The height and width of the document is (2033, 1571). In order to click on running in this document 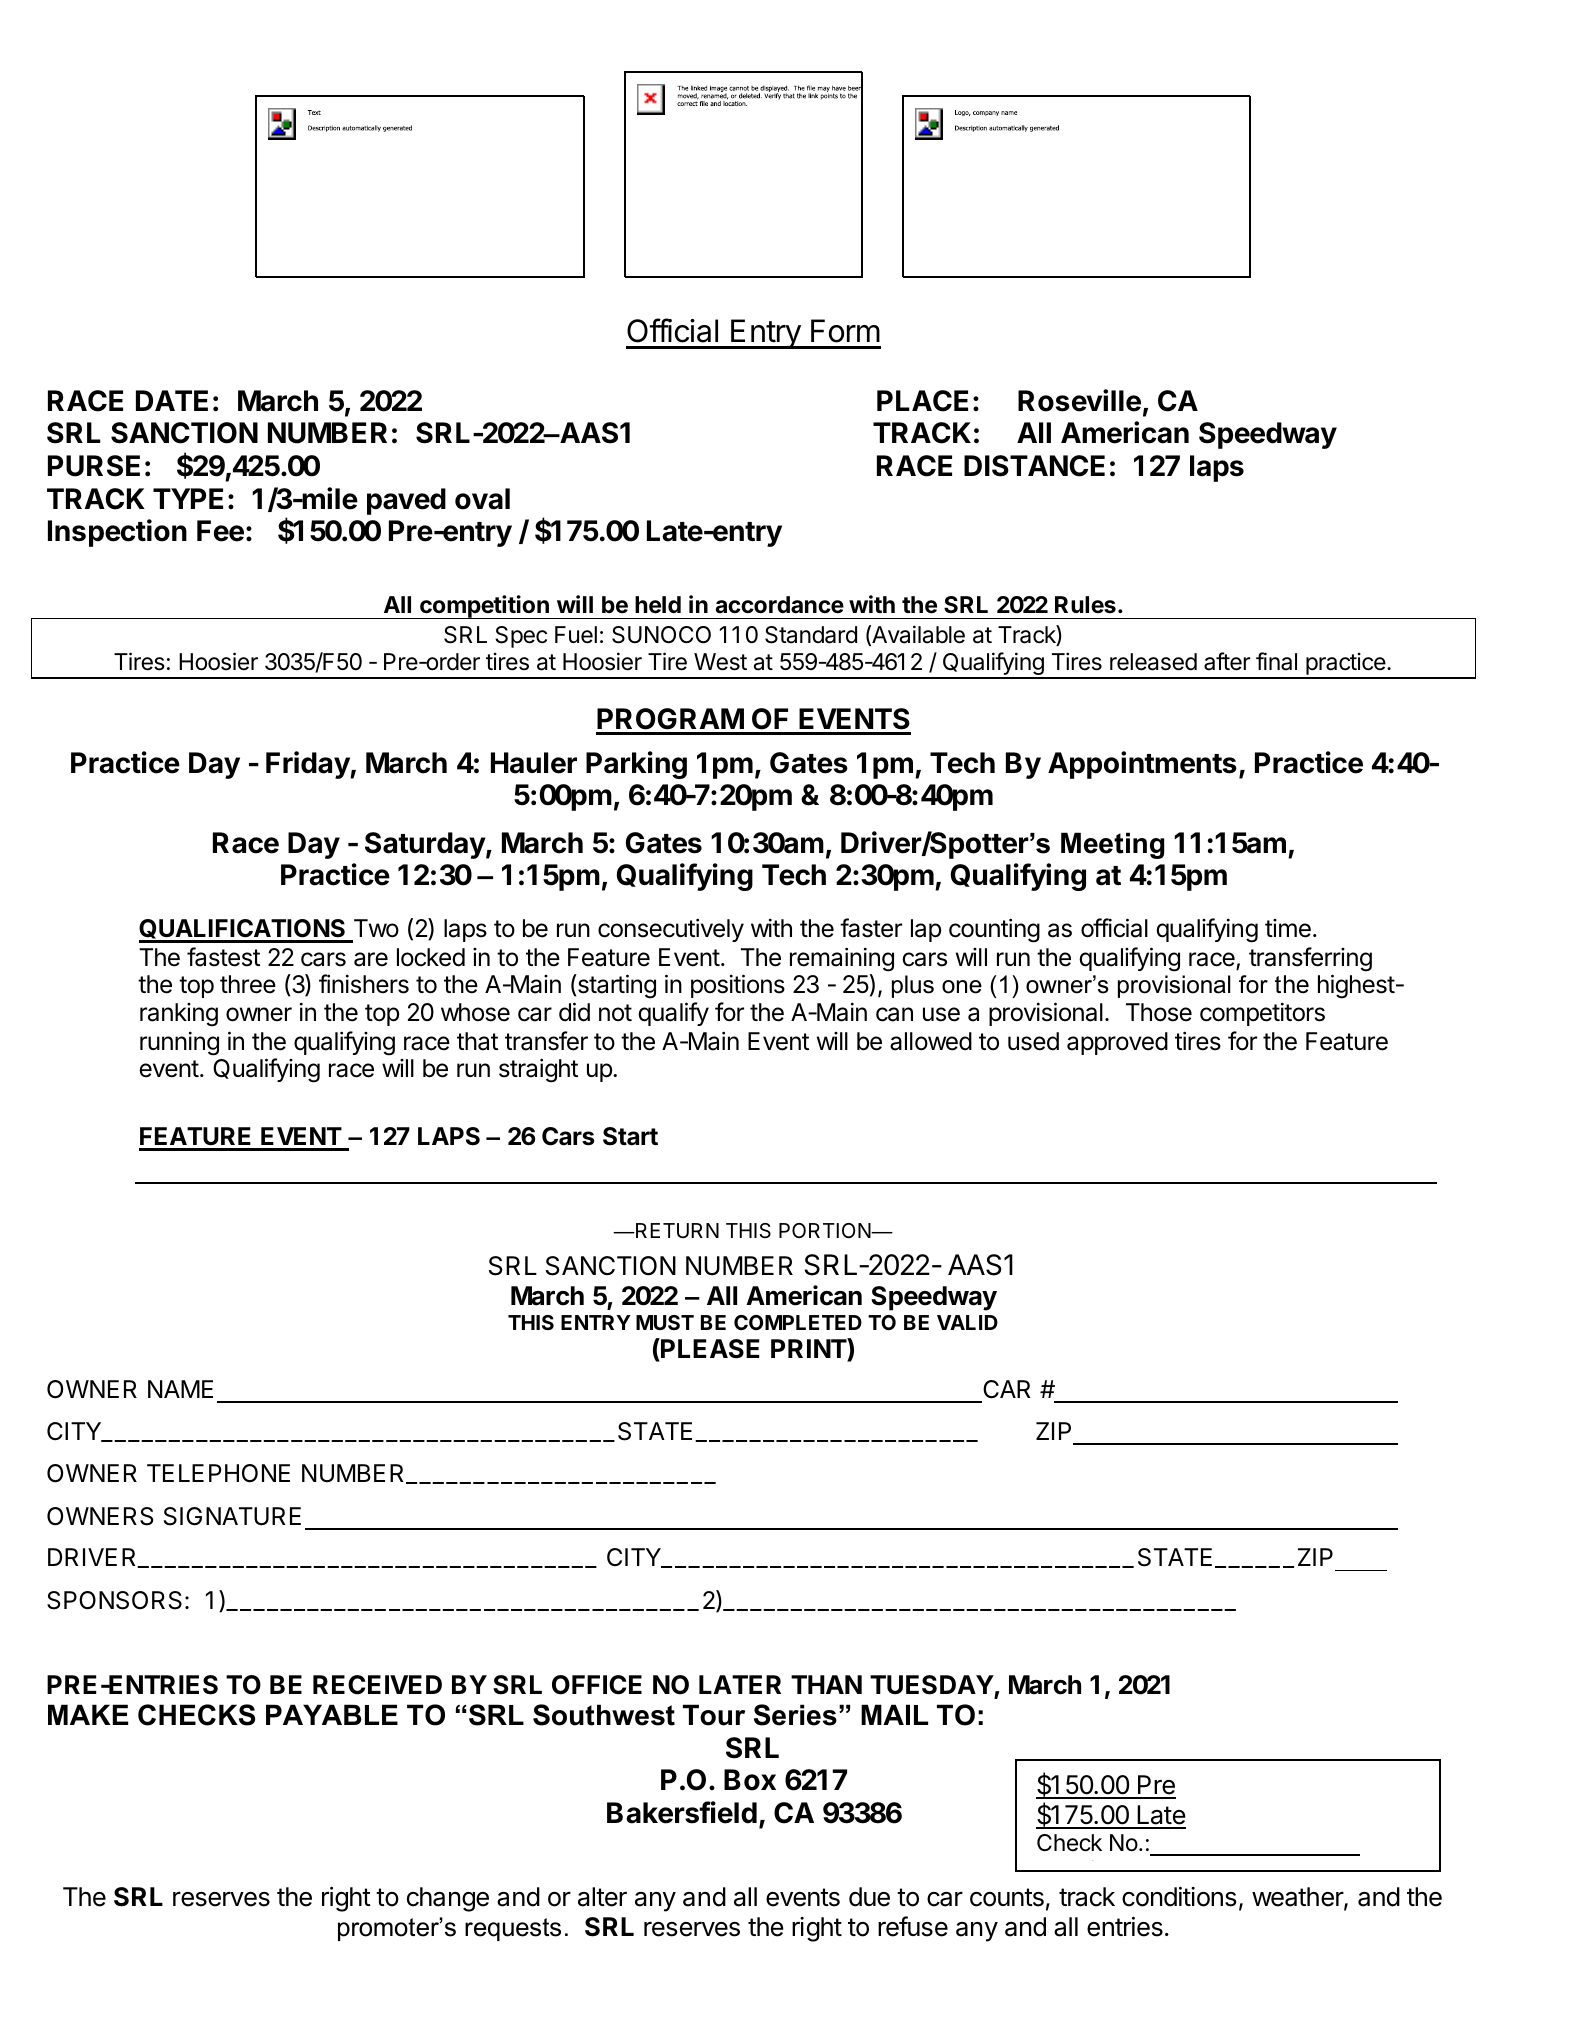, I will do `click(179, 1043)`.
